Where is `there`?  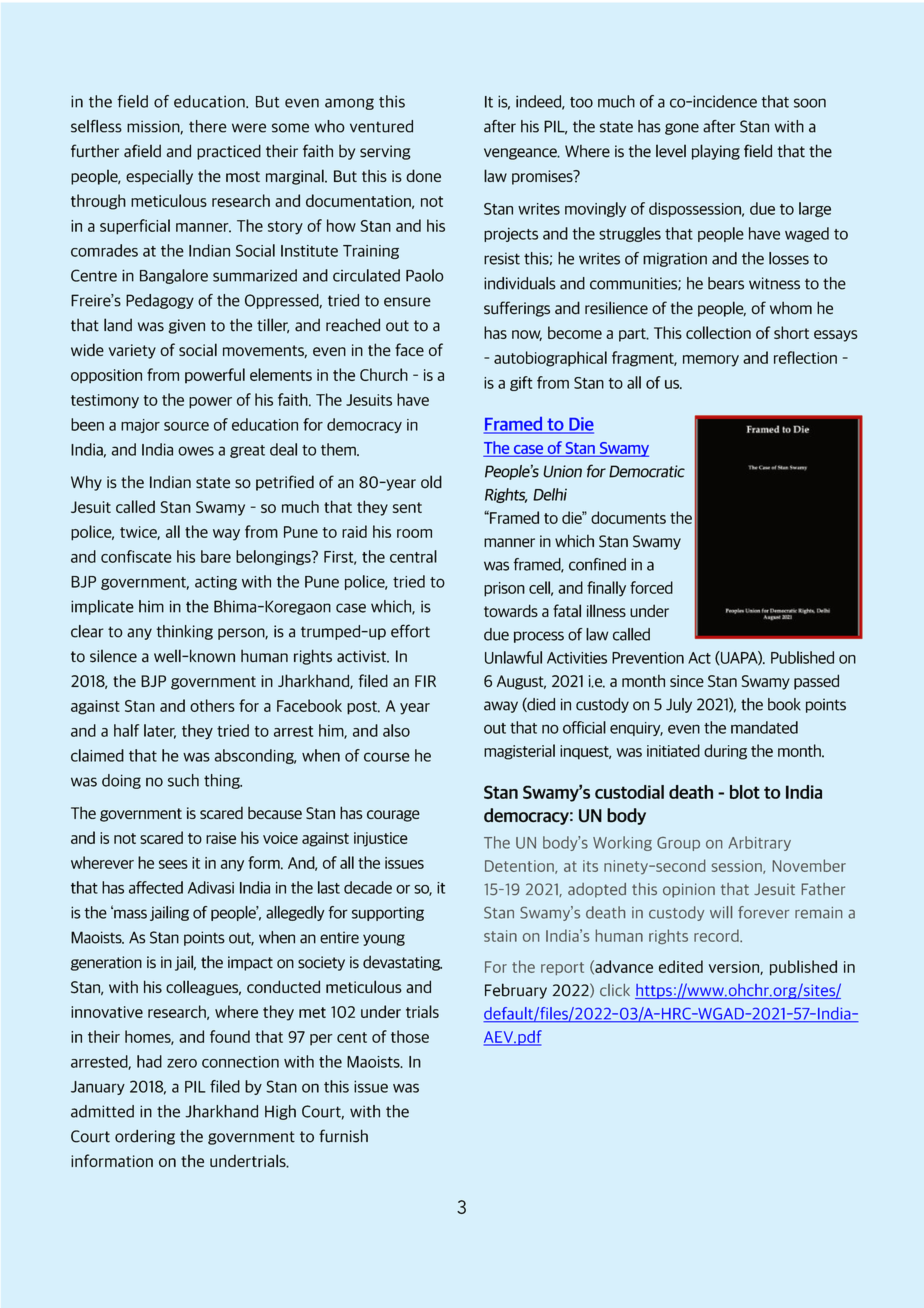 there is located at coordinates (208, 126).
